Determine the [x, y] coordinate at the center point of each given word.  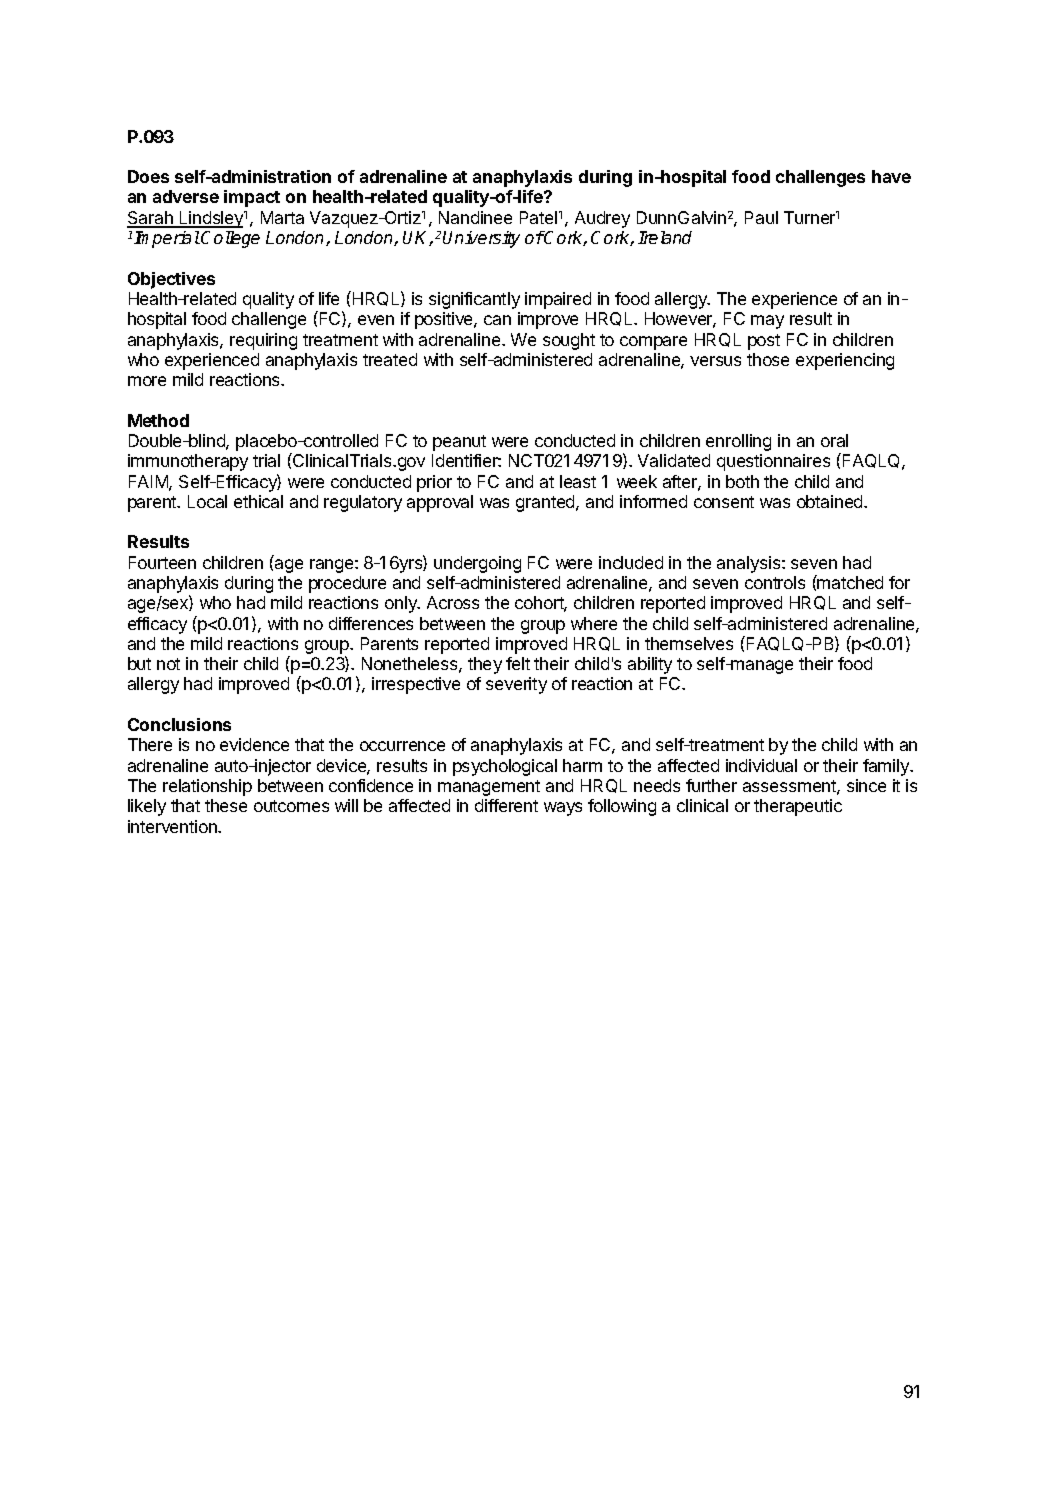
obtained [831, 501]
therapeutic [798, 807]
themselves [689, 643]
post [764, 342]
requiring [263, 341]
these [226, 805]
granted [546, 503]
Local [207, 501]
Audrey [602, 219]
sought [569, 341]
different [506, 805]
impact [252, 198]
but [139, 663]
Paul [761, 217]
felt [518, 663]
